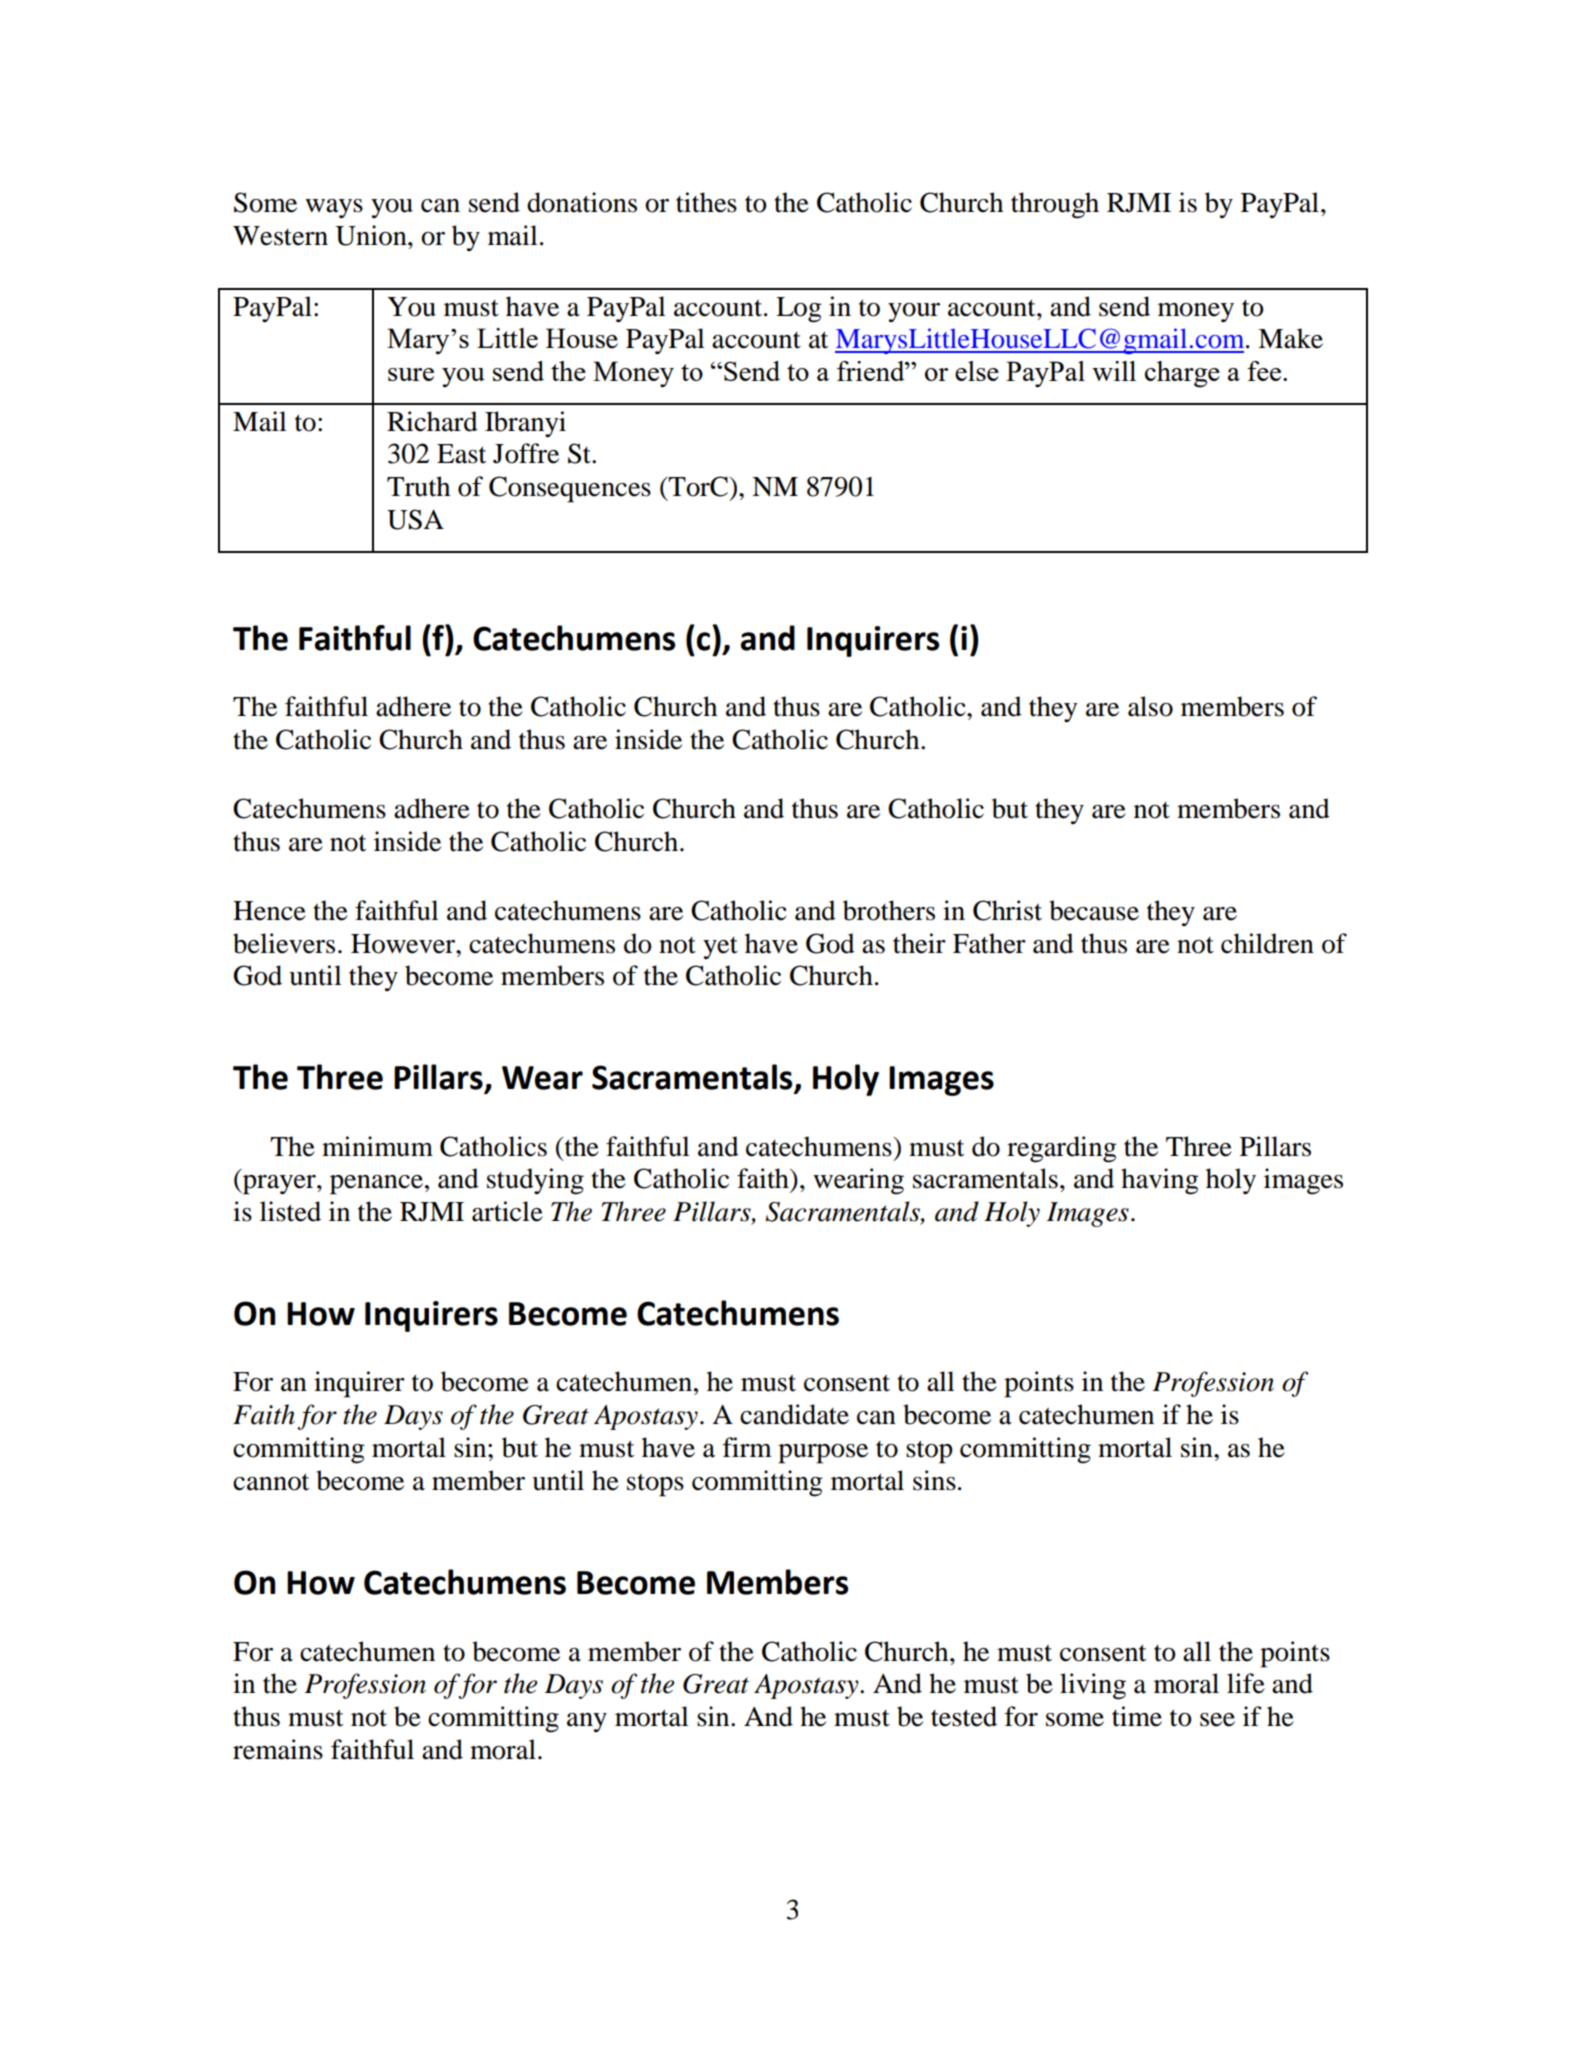  I want to click on believers, so click(284, 943).
